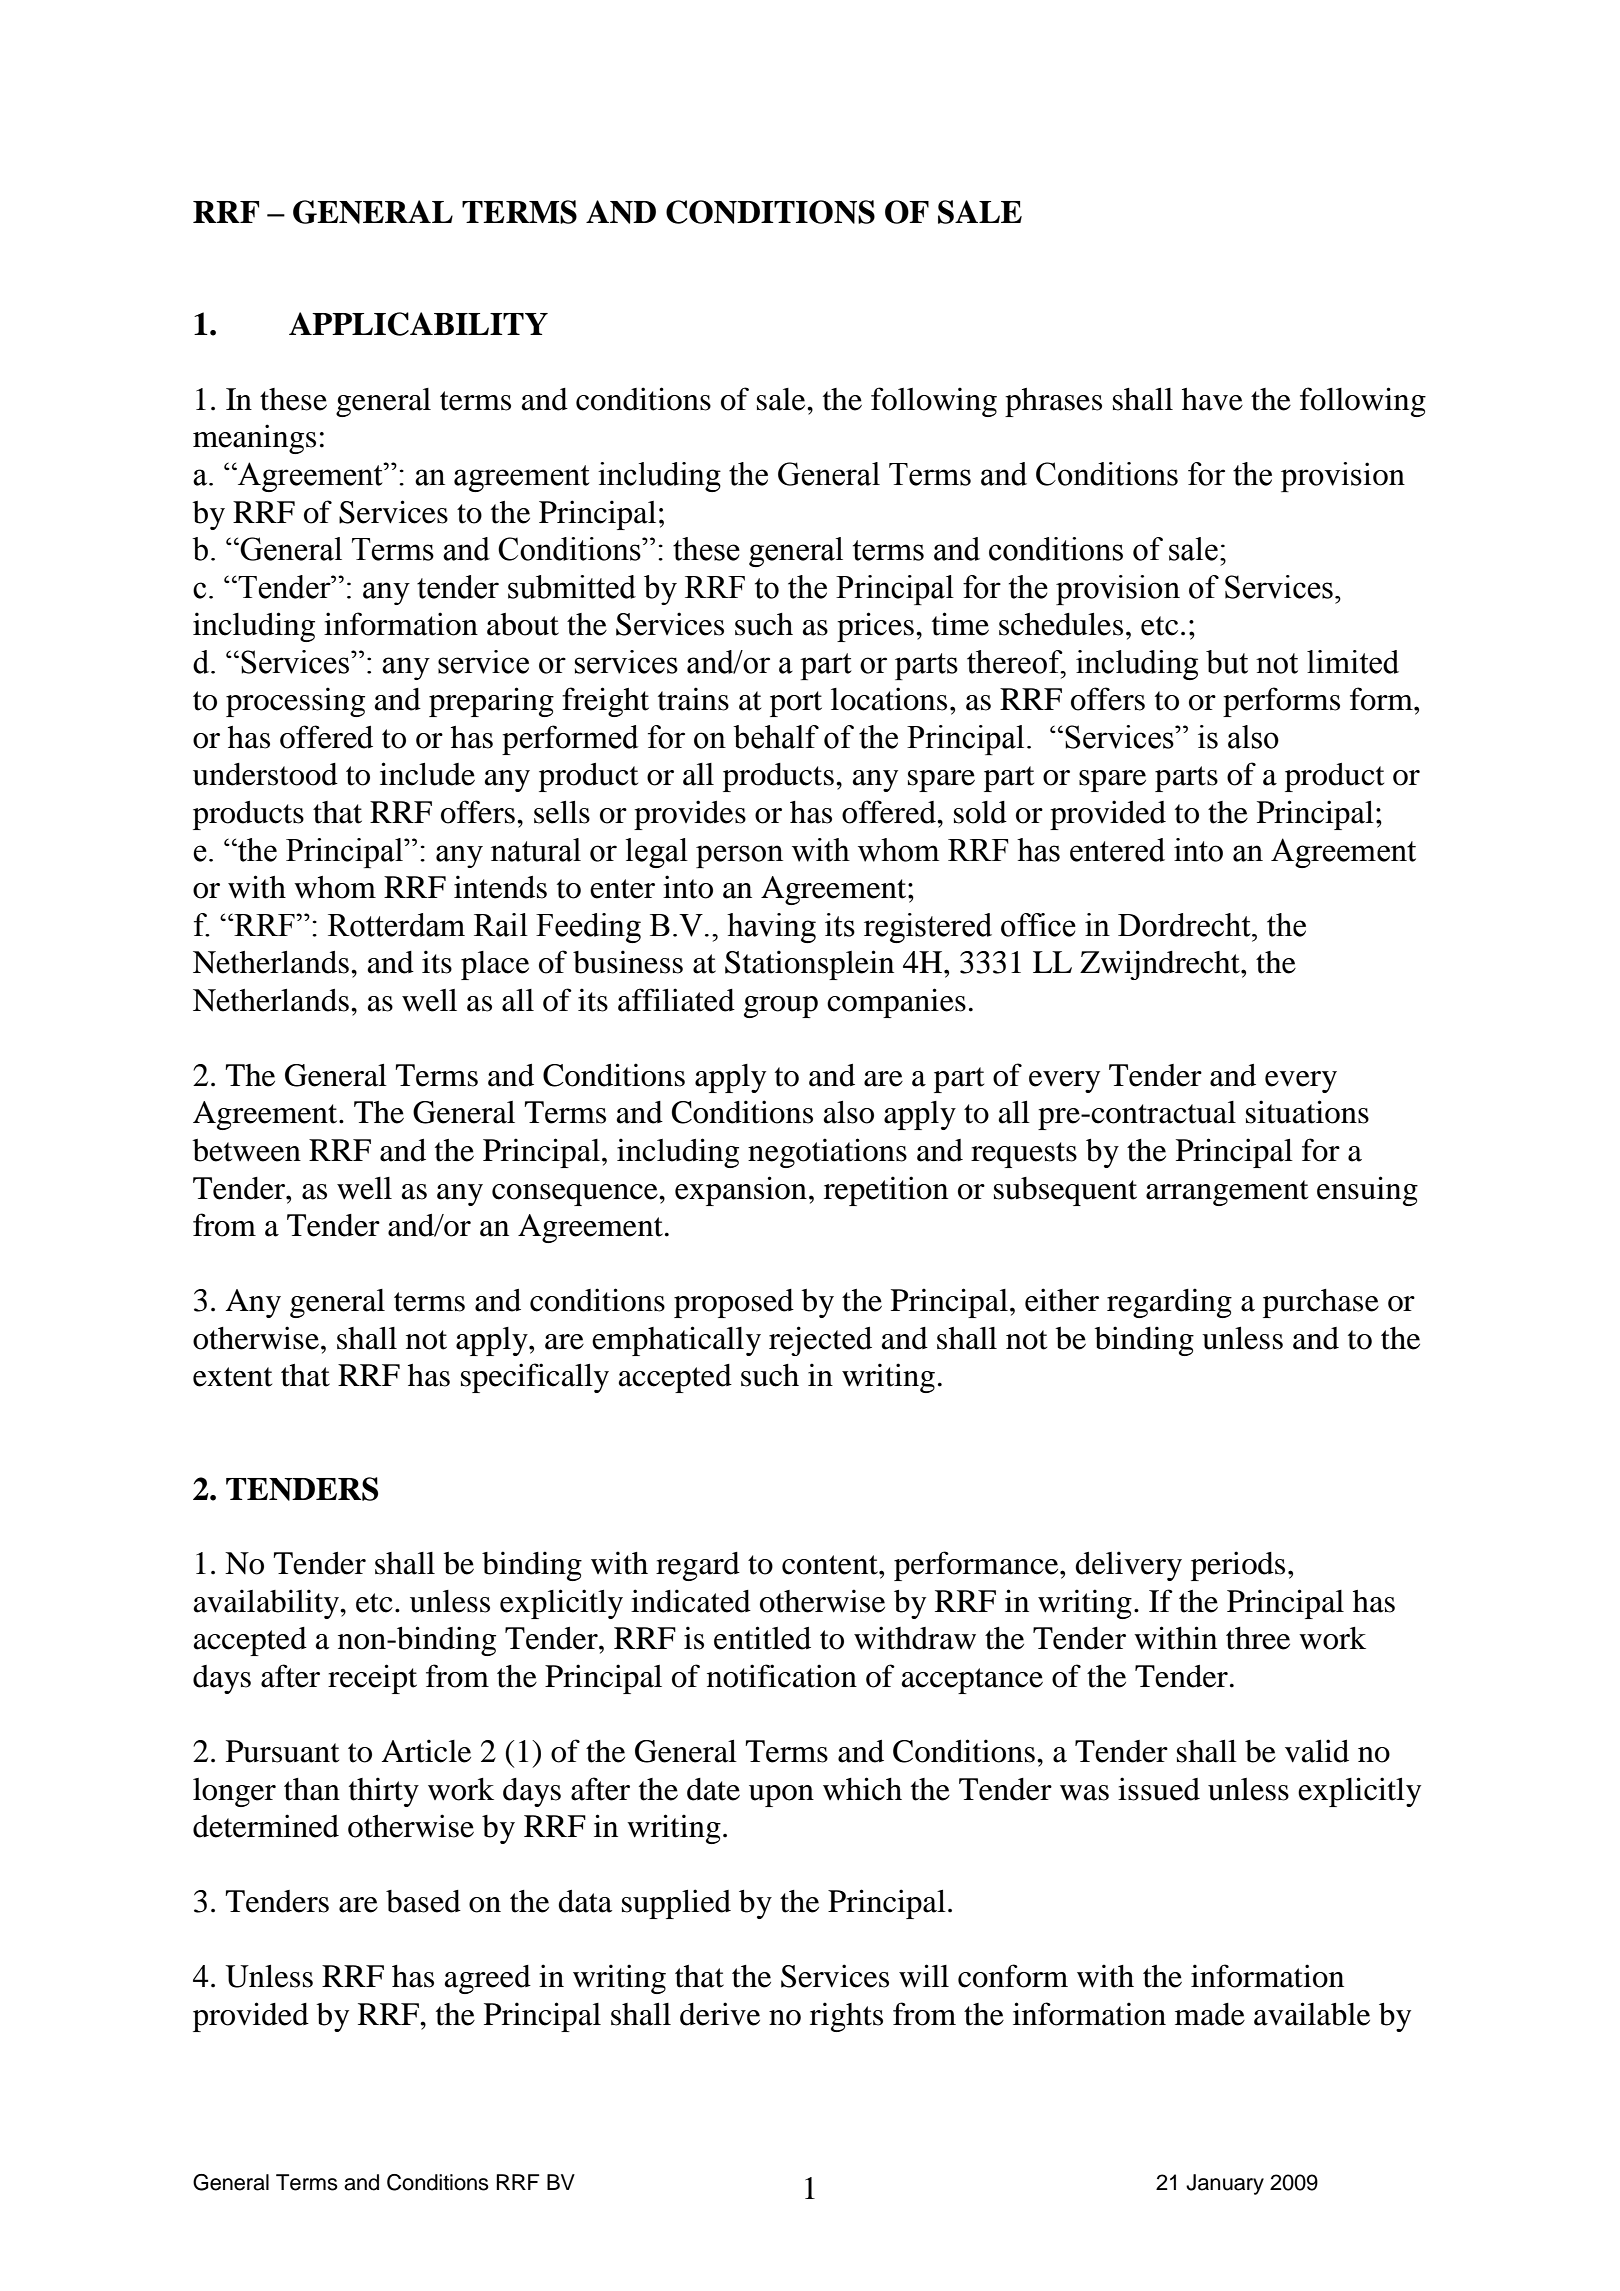  Describe the element at coordinates (1212, 399) in the image. I see `have` at that location.
